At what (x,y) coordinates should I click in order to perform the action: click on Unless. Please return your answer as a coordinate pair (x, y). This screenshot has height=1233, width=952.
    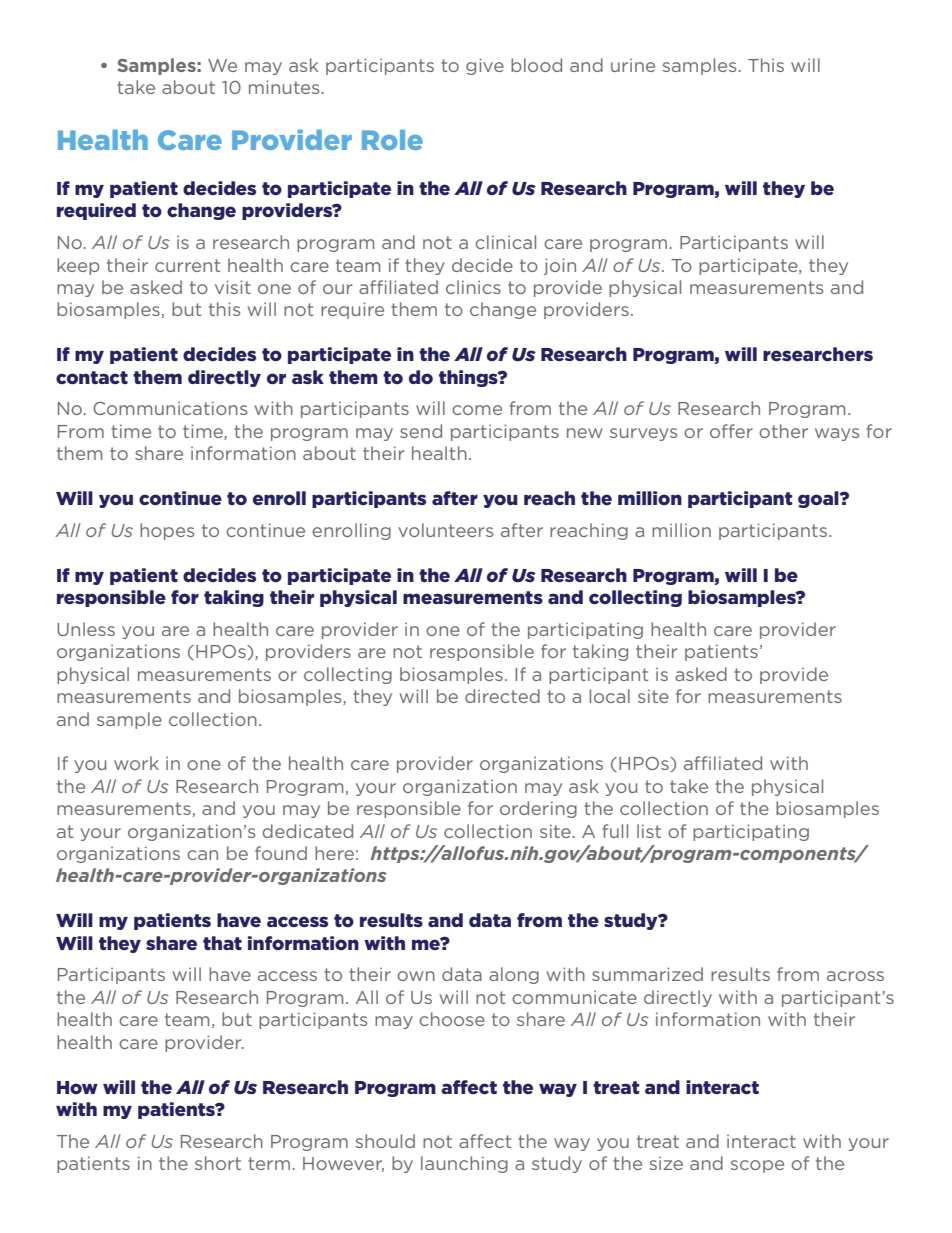
    Looking at the image, I should click on (86, 629).
